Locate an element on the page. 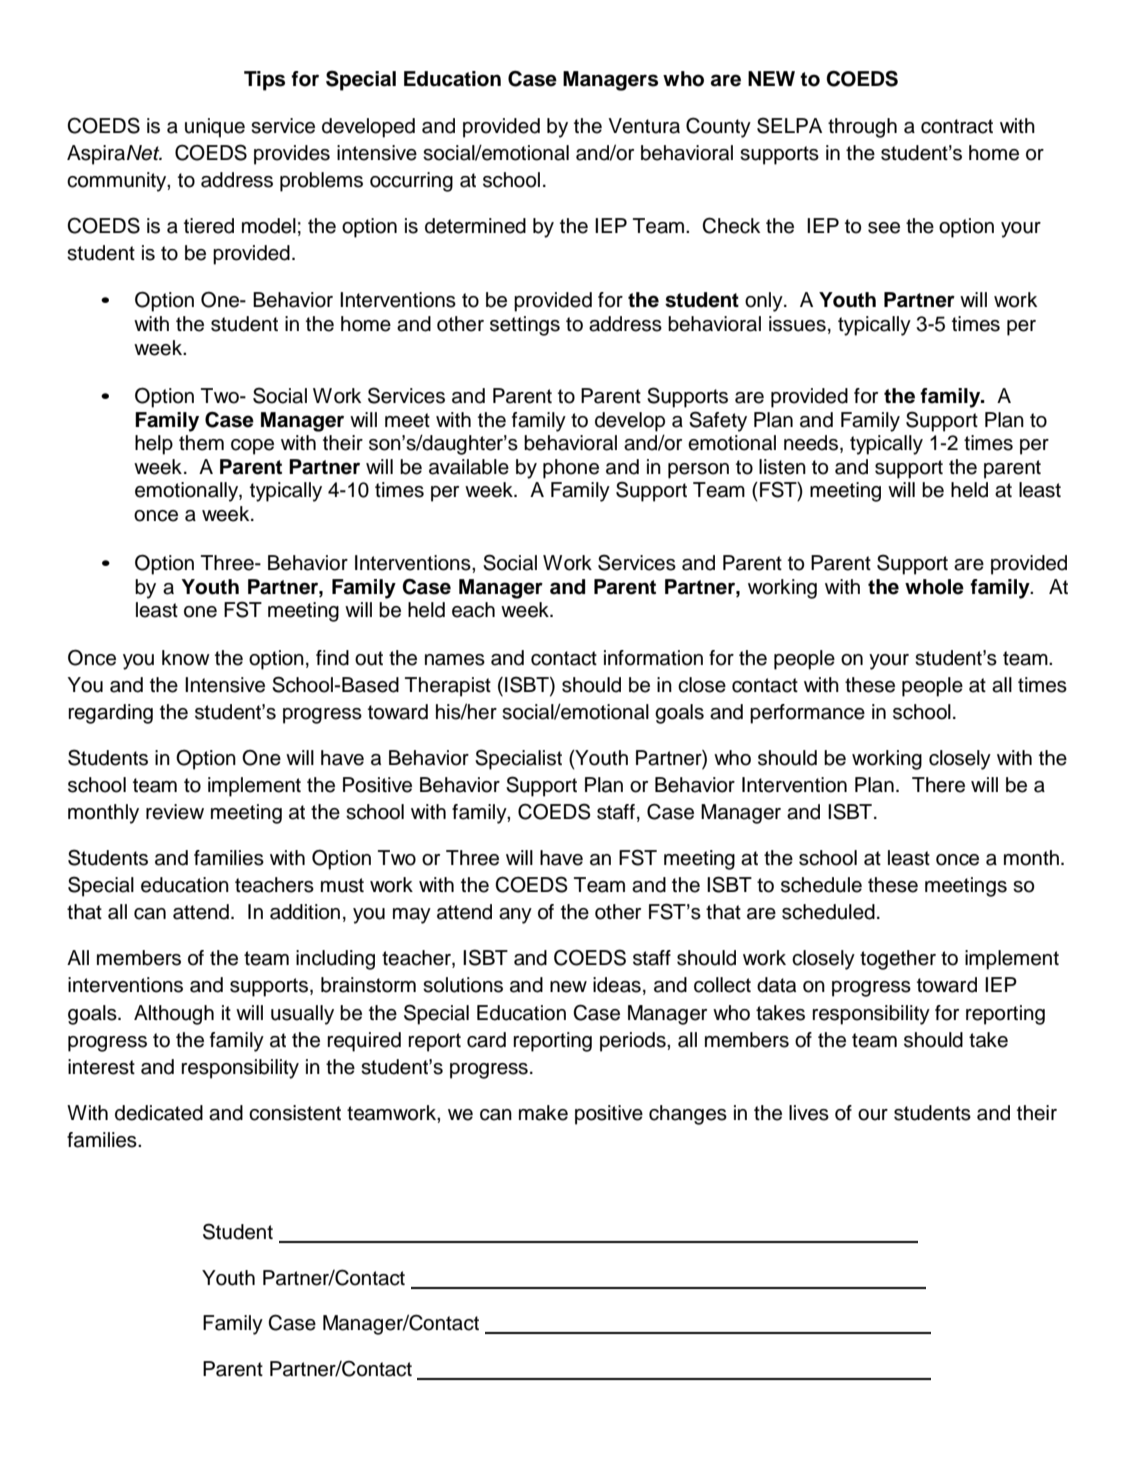  them is located at coordinates (201, 443).
